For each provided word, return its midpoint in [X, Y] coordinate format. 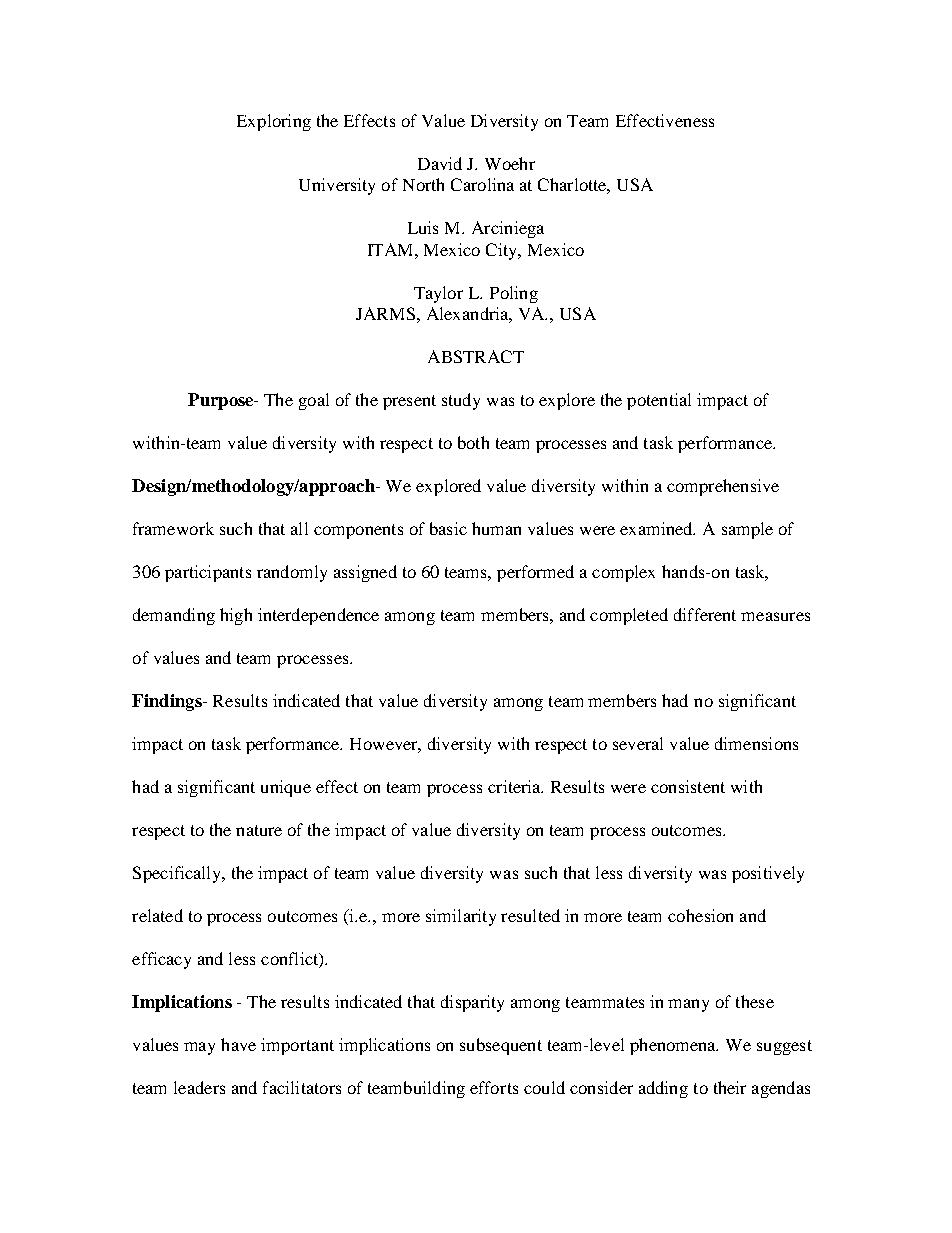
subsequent [501, 1046]
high [236, 616]
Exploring [274, 122]
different [705, 614]
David [440, 163]
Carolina [482, 184]
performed [535, 573]
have [238, 1044]
